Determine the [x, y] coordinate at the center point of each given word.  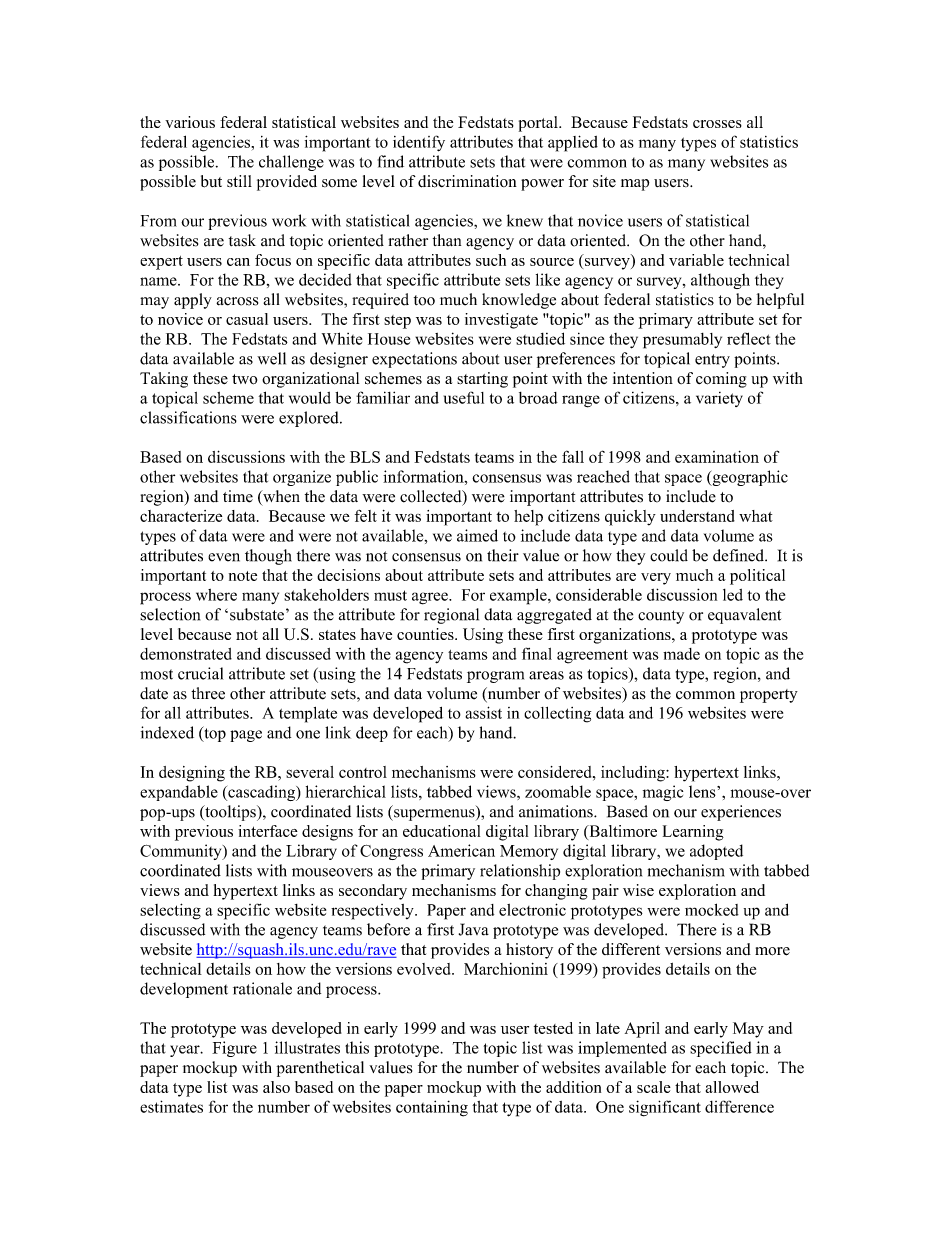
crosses [717, 124]
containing [432, 1108]
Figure [234, 1049]
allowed [732, 1087]
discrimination [467, 181]
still [239, 181]
